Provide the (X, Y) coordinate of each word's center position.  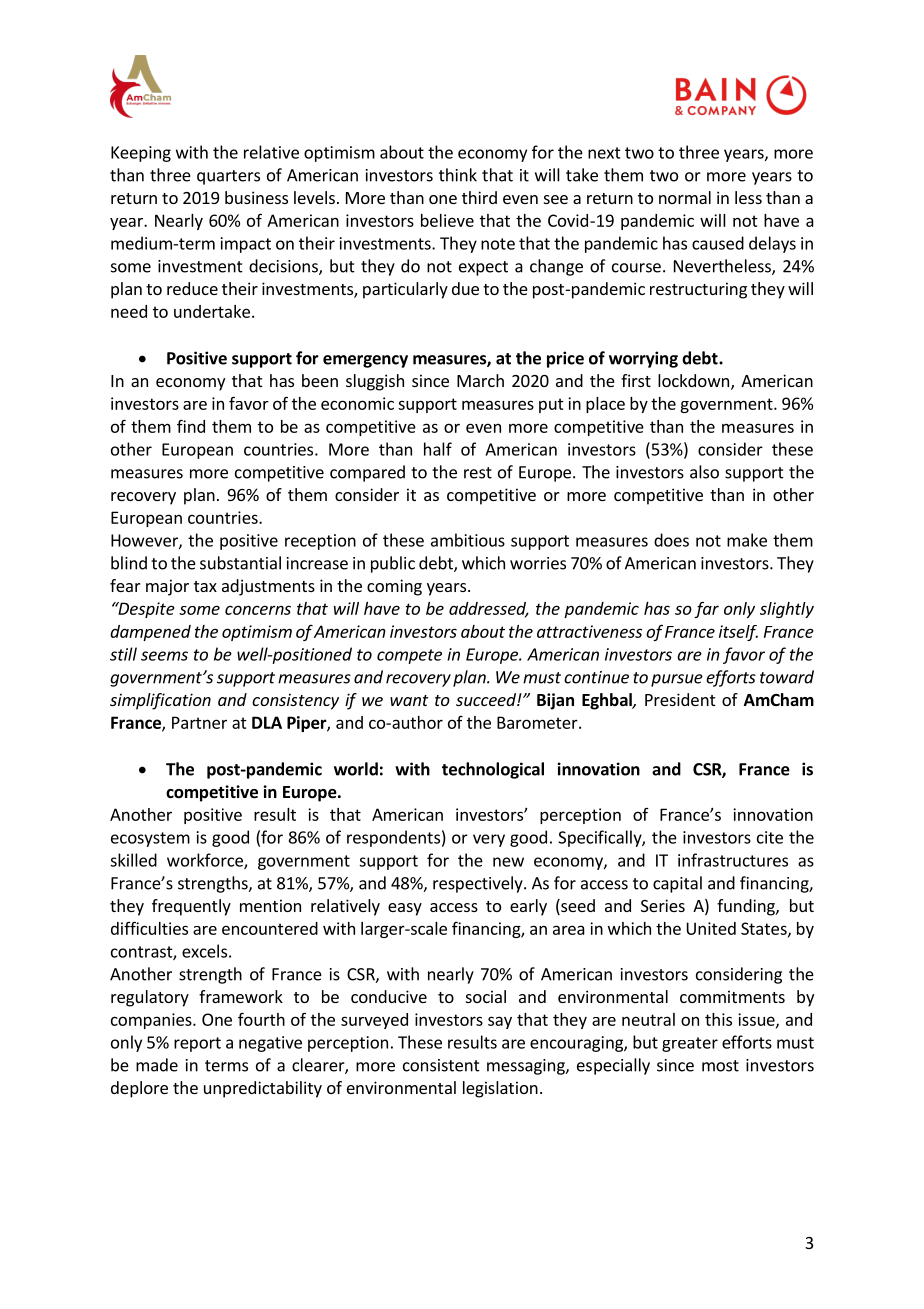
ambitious (468, 540)
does (671, 540)
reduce (192, 288)
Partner (199, 722)
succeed (487, 699)
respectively (479, 884)
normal (685, 197)
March (480, 380)
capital (677, 884)
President (680, 699)
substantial (240, 563)
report (197, 1044)
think (458, 175)
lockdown (695, 382)
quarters (228, 177)
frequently (191, 907)
